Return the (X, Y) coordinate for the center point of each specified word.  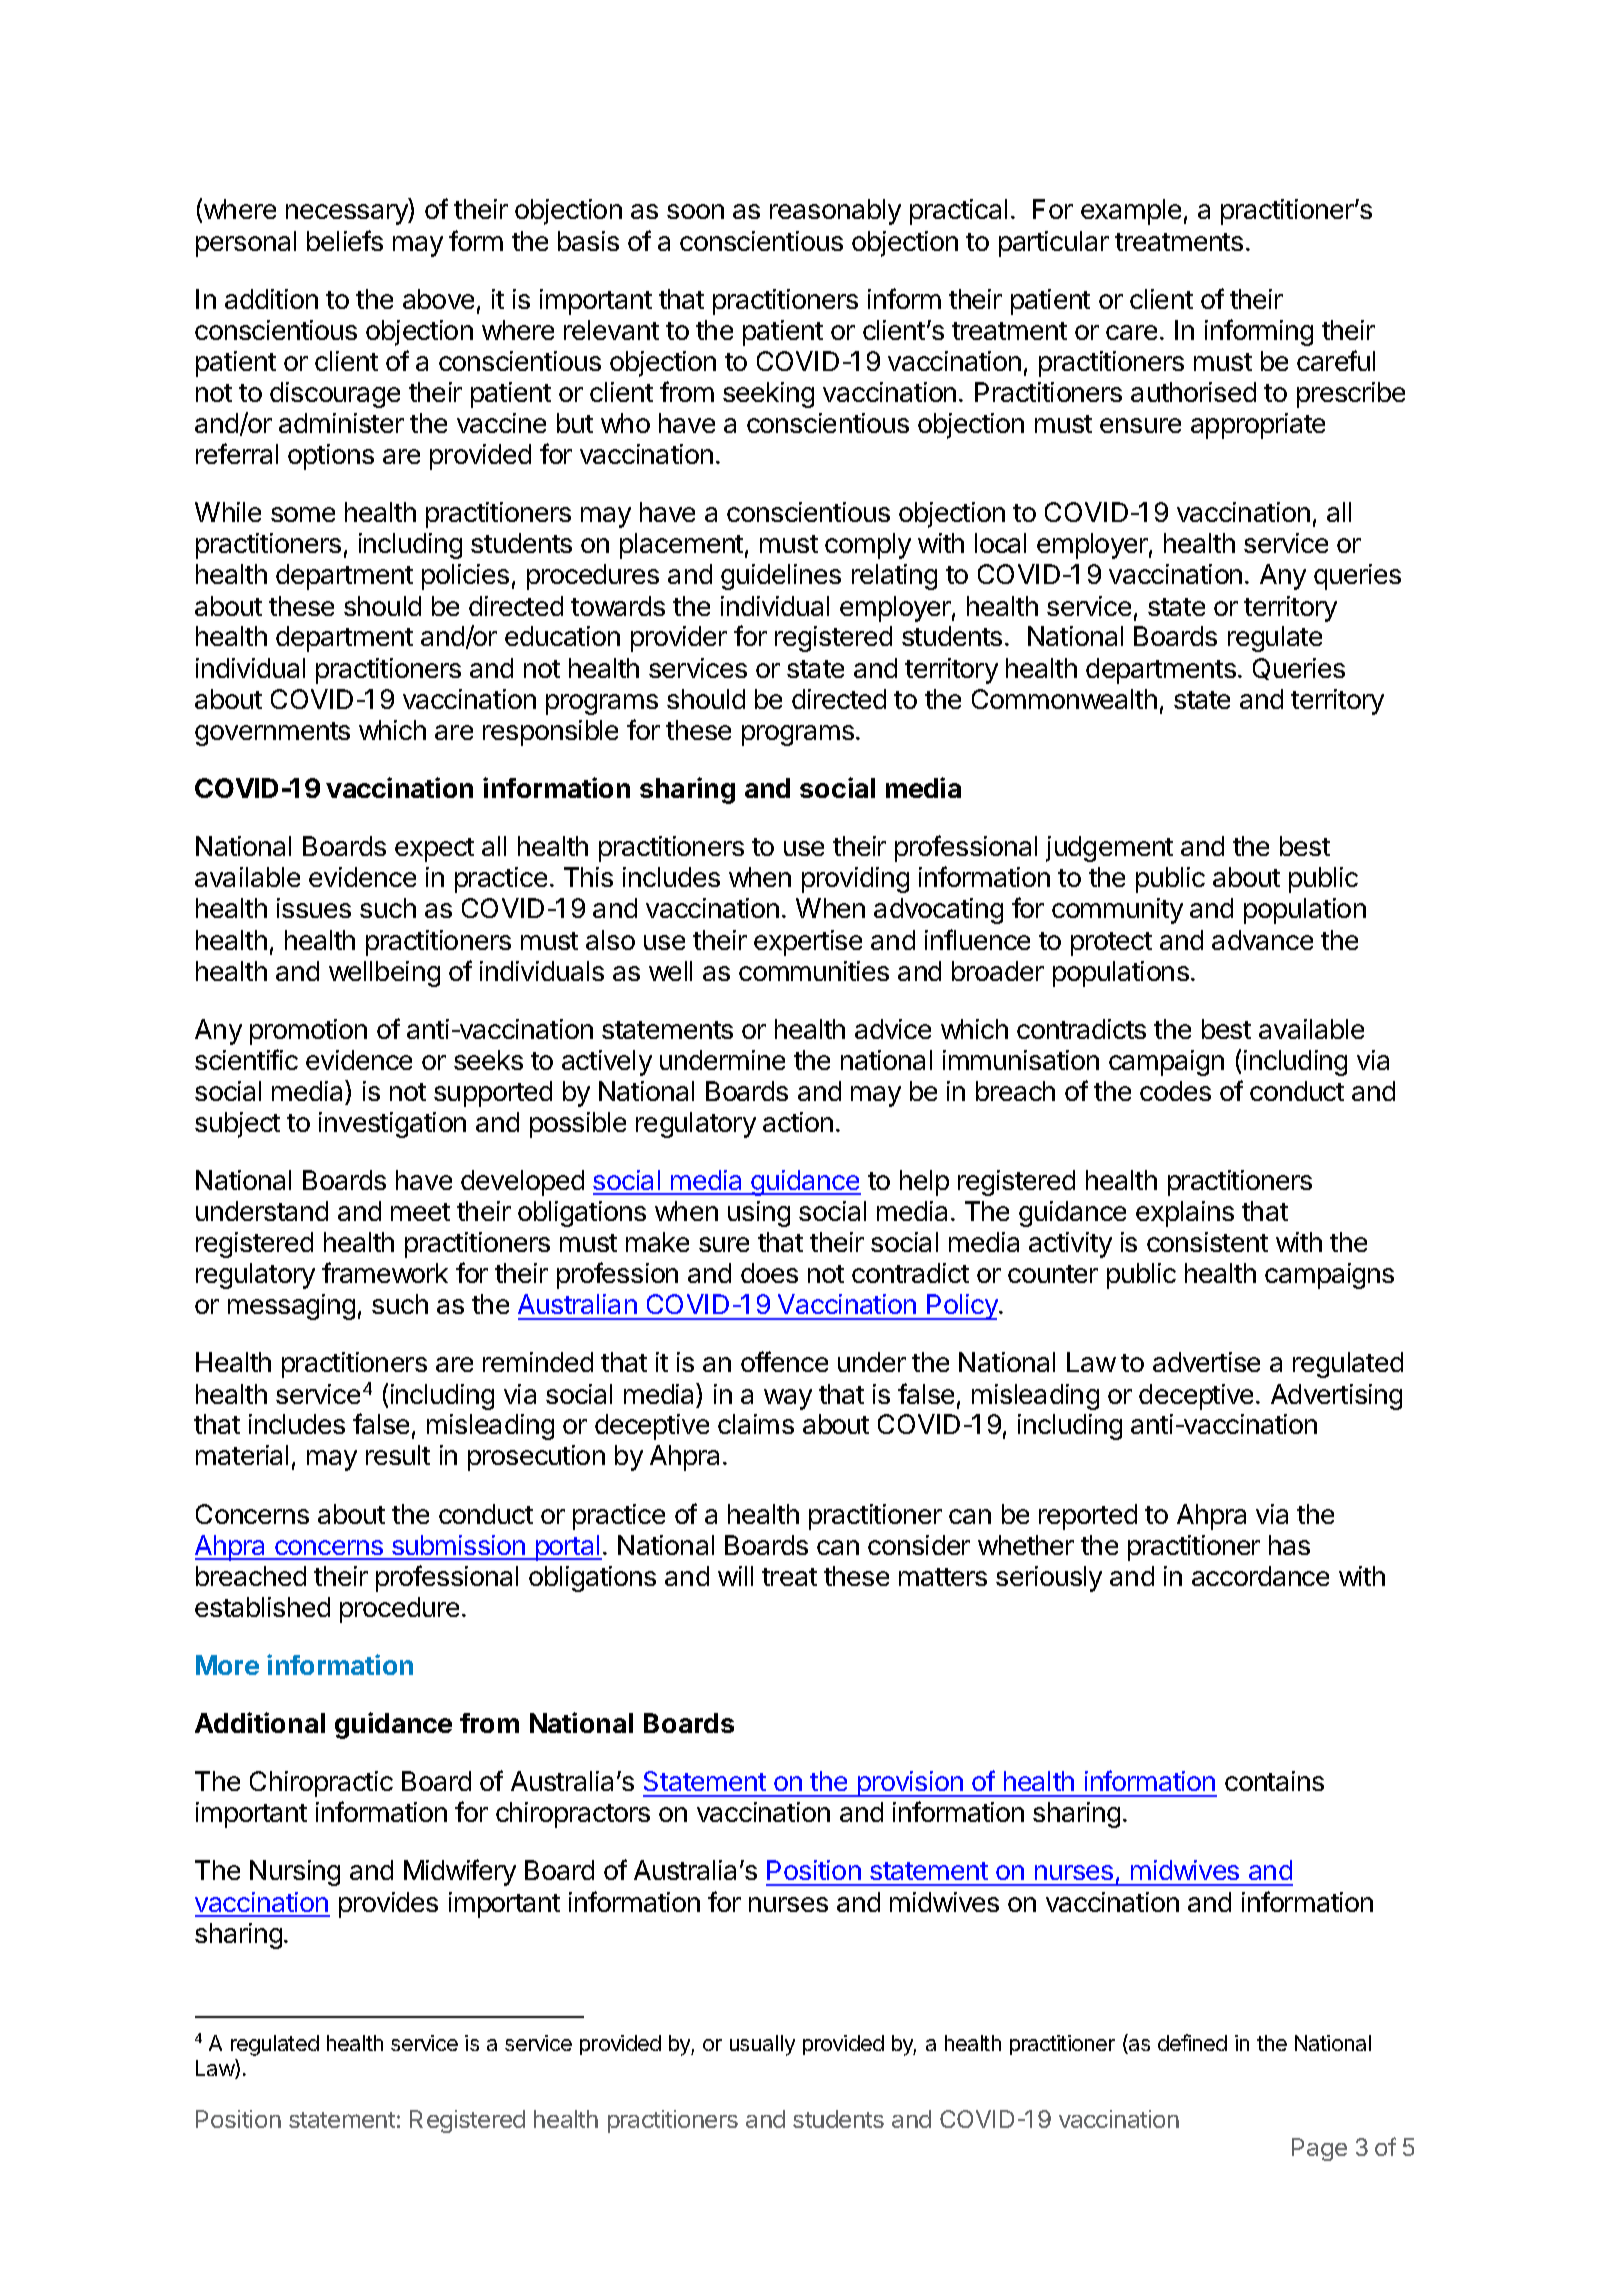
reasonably (835, 212)
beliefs (345, 240)
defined (1192, 2042)
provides (388, 1905)
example (1131, 212)
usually (762, 2045)
